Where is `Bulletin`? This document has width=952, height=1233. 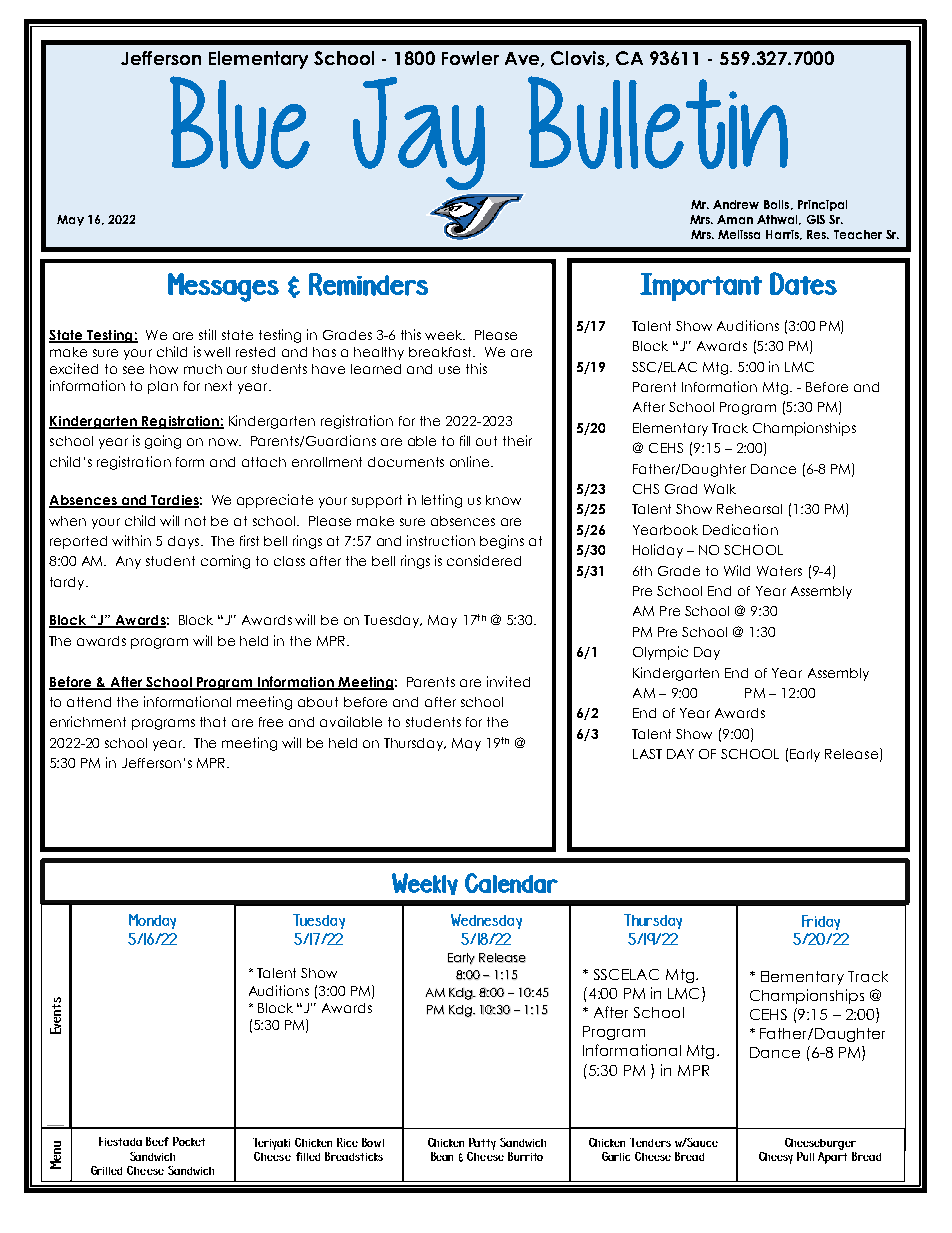
Bulletin is located at coordinates (658, 122).
